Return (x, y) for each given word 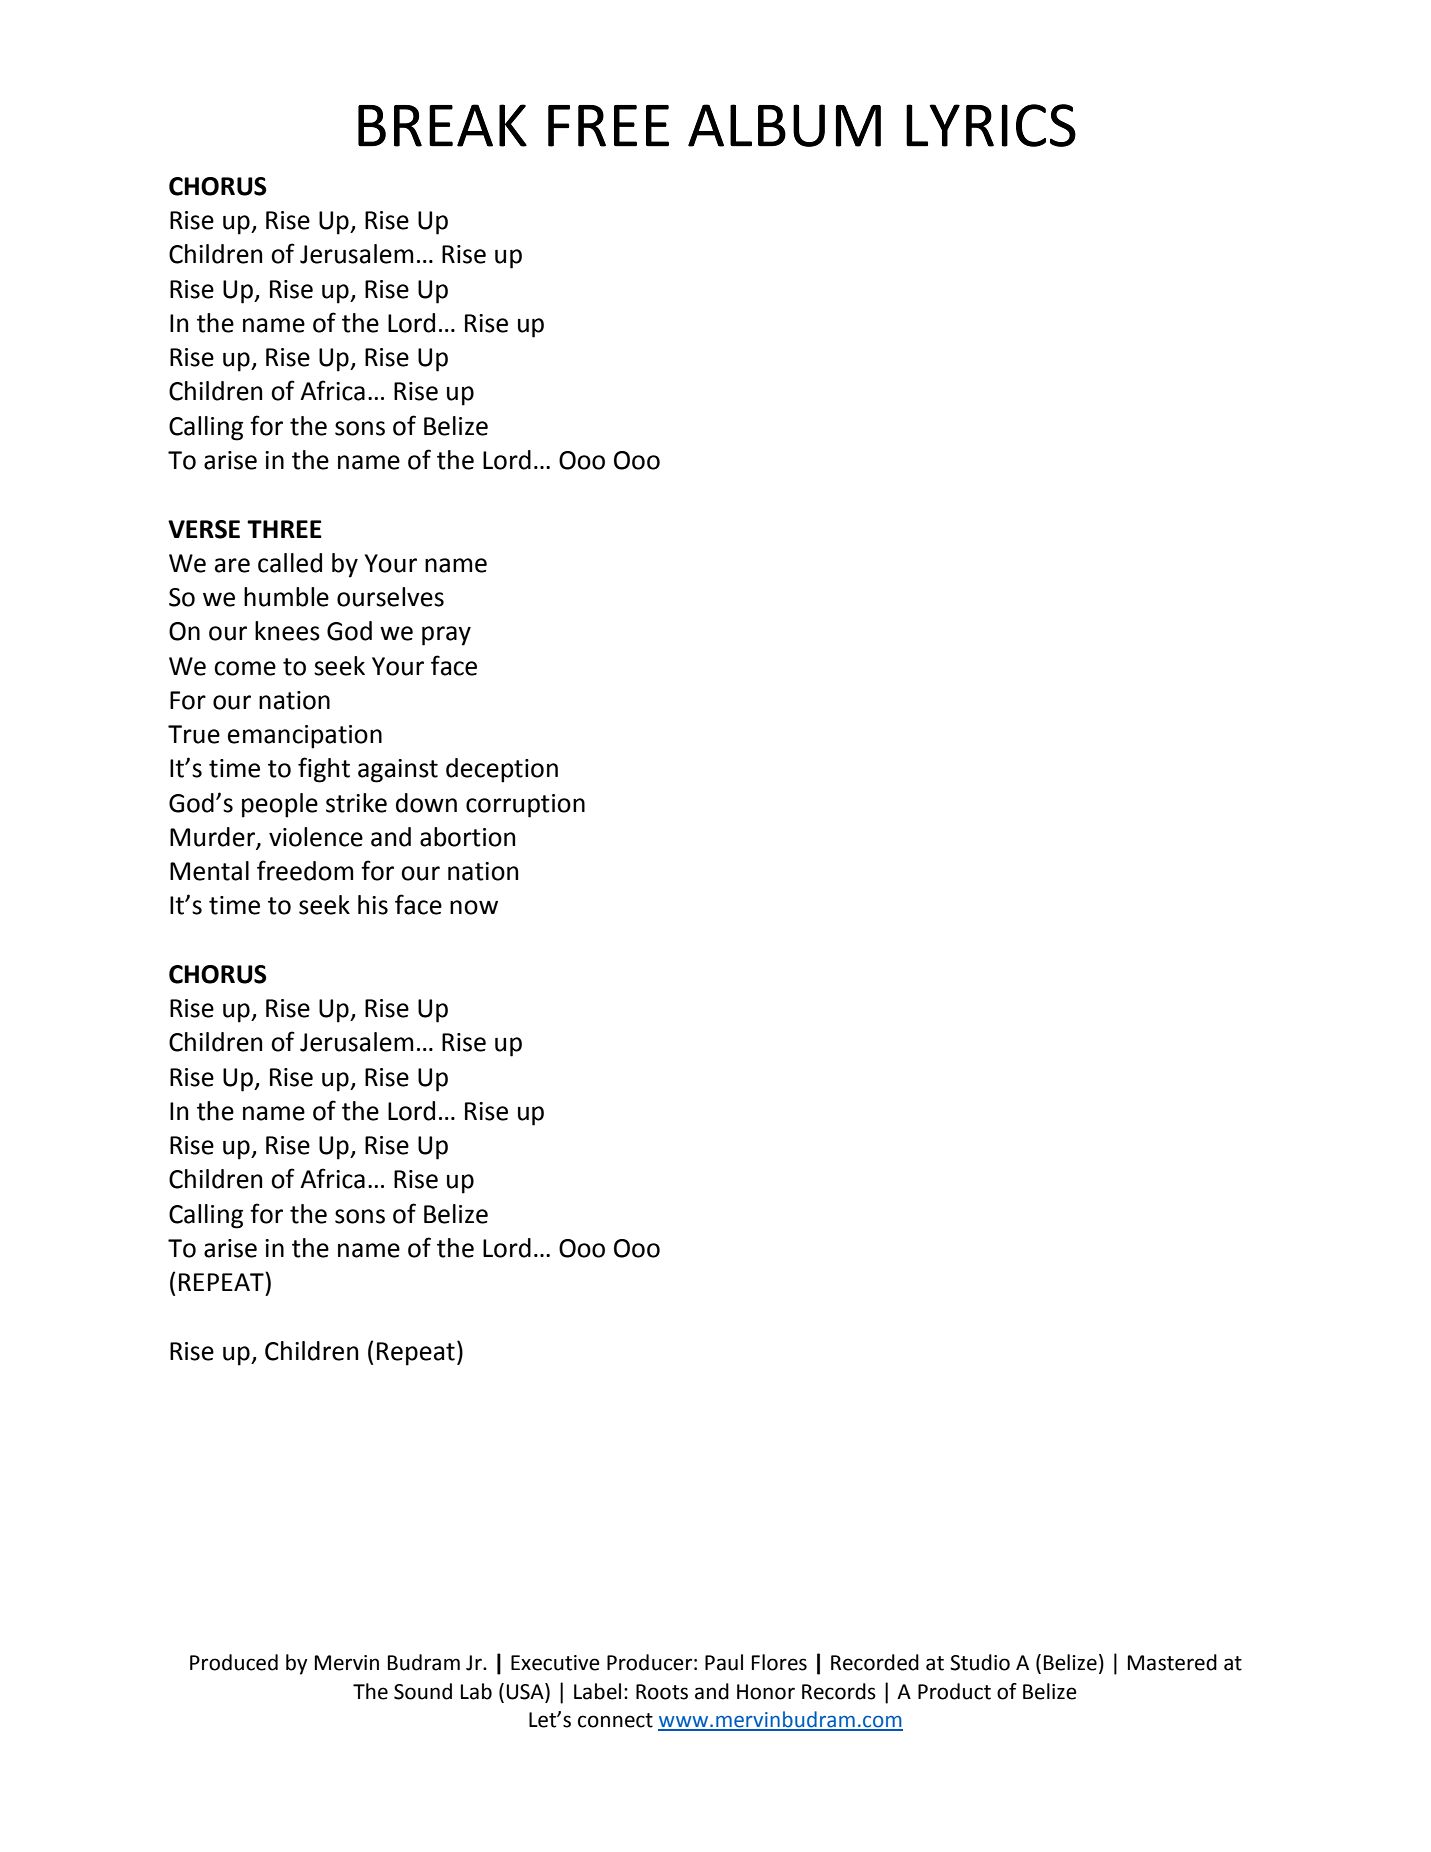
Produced (234, 1662)
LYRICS (991, 125)
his (373, 905)
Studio (980, 1662)
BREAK (442, 125)
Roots (662, 1692)
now (474, 907)
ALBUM (784, 125)
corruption (525, 806)
